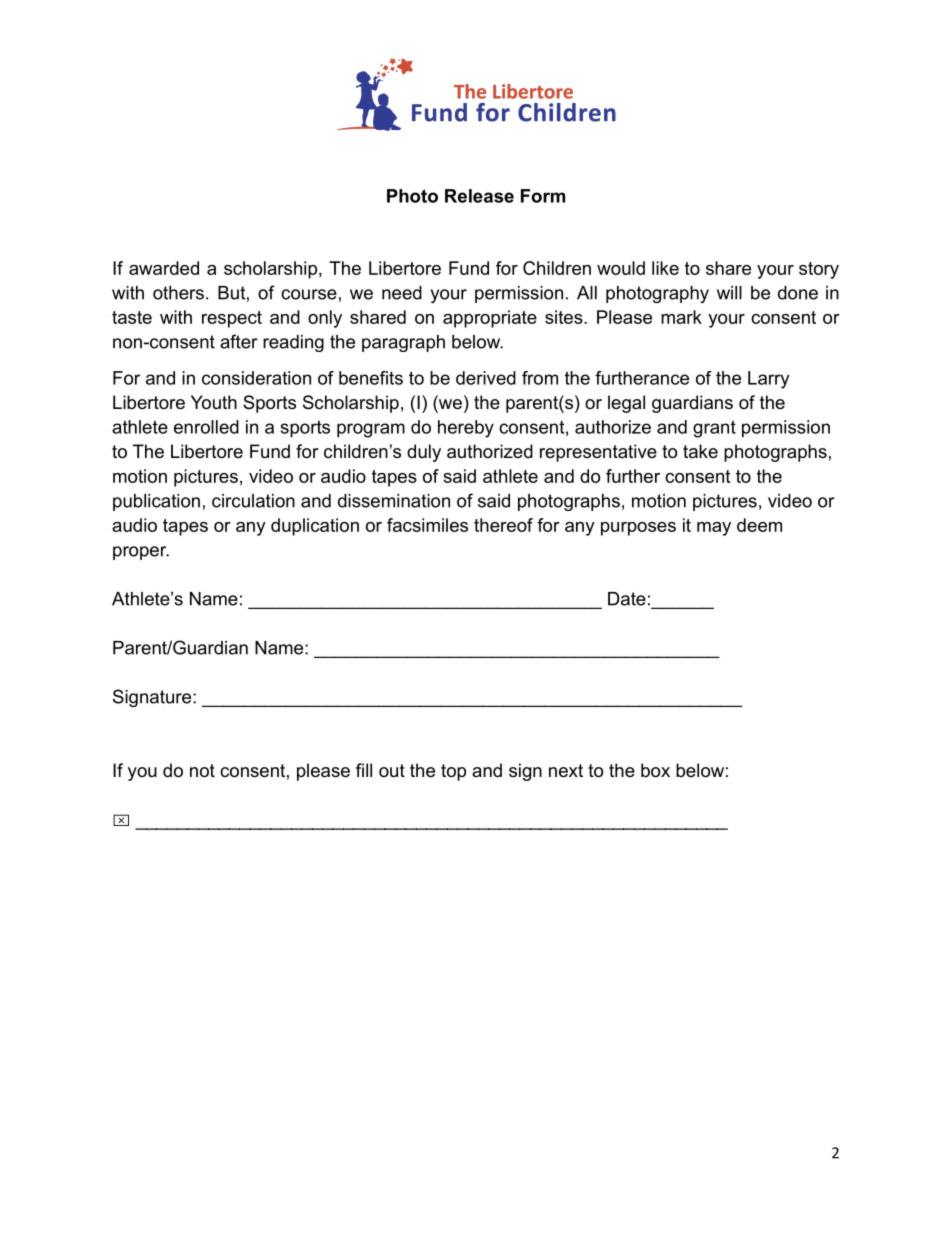  I want to click on take, so click(700, 451).
